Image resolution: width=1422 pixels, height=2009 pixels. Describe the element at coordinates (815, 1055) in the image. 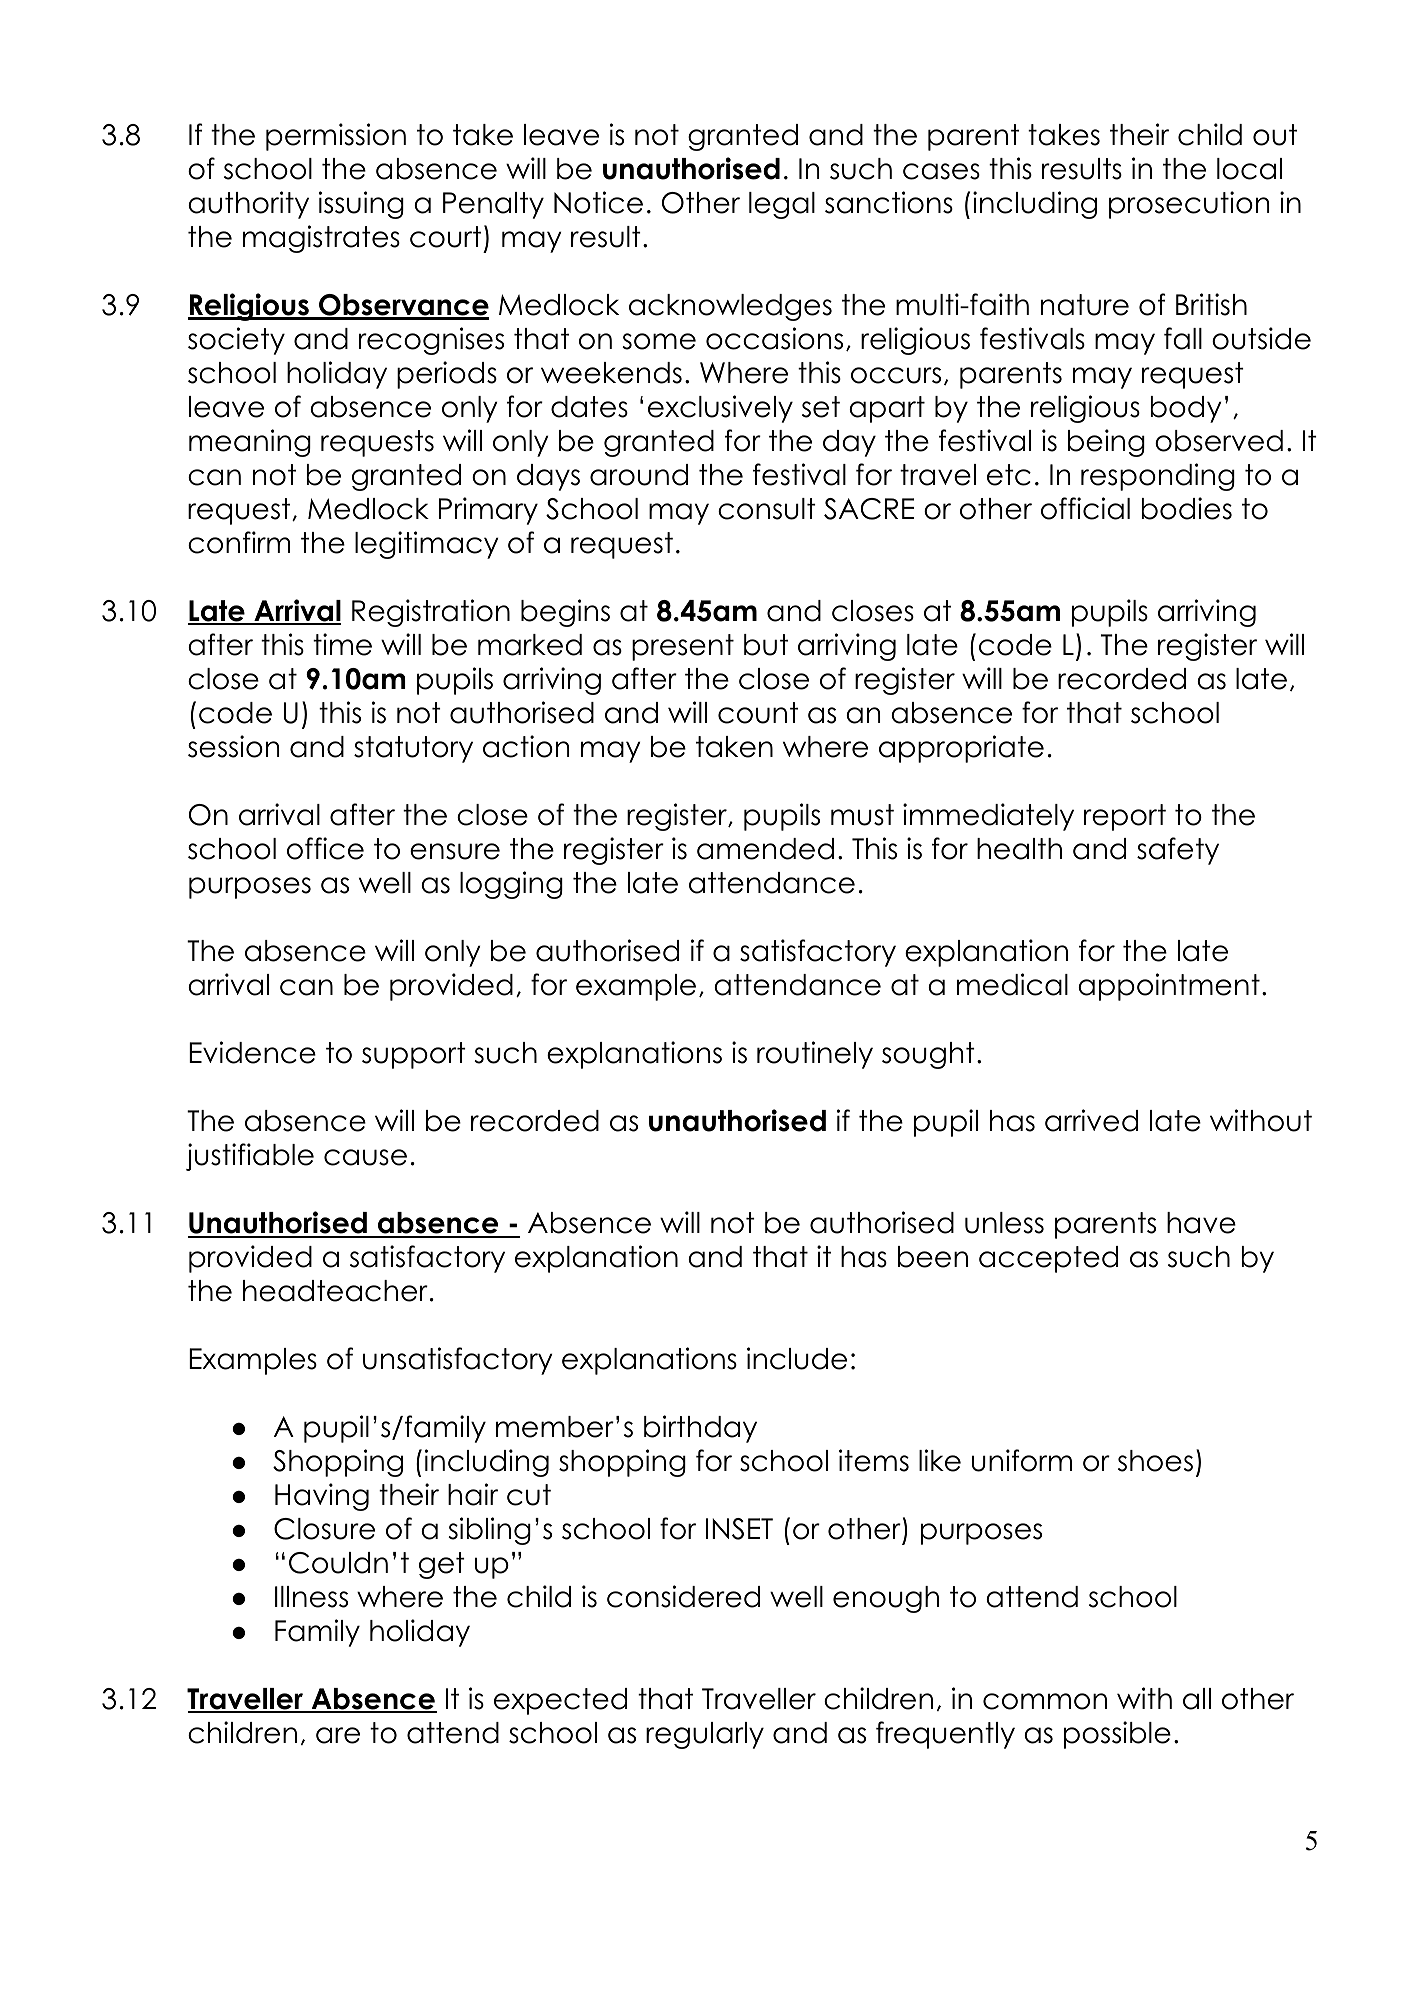

I see `routinely` at that location.
